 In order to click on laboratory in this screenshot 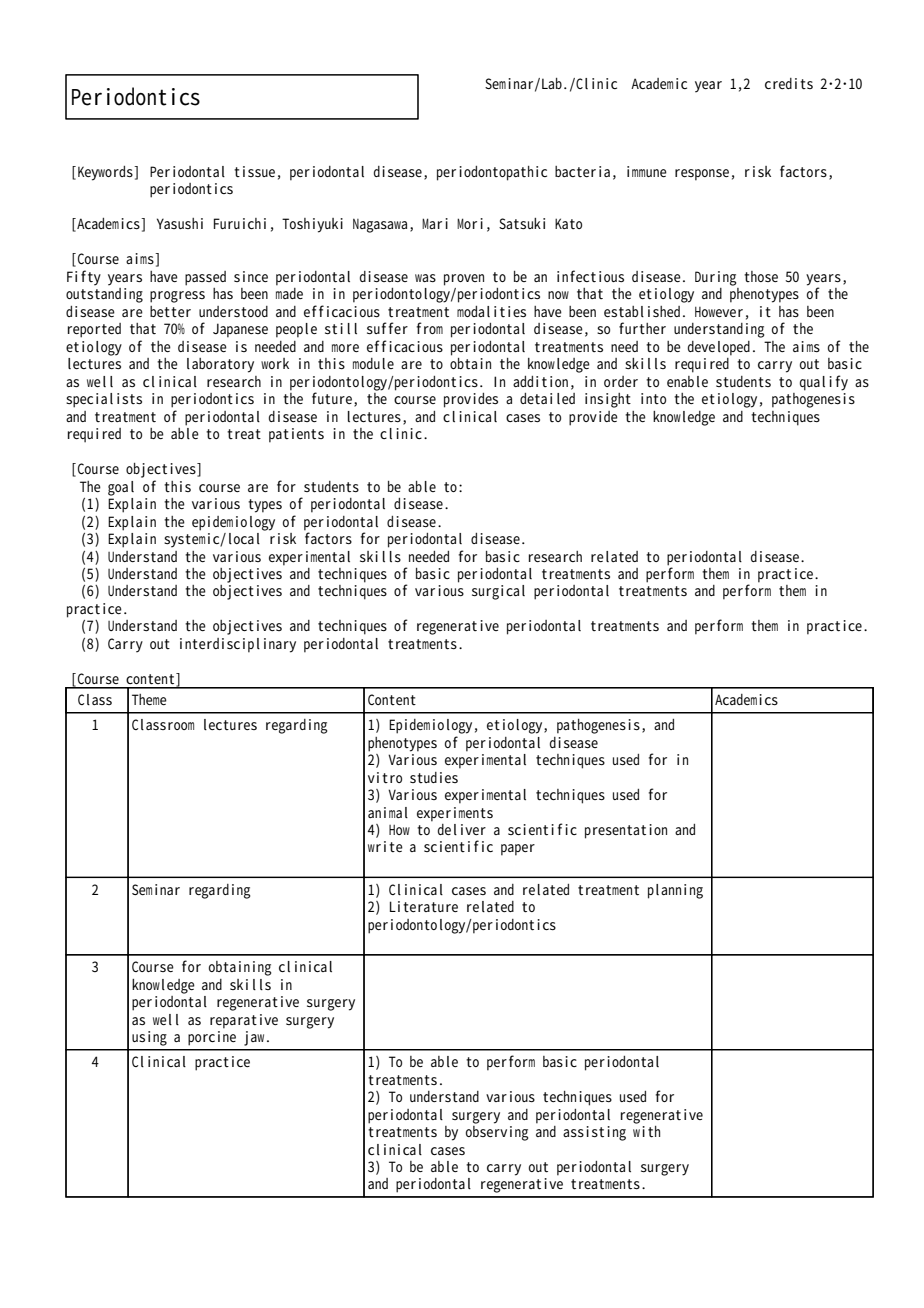, I will do `click(220, 365)`.
